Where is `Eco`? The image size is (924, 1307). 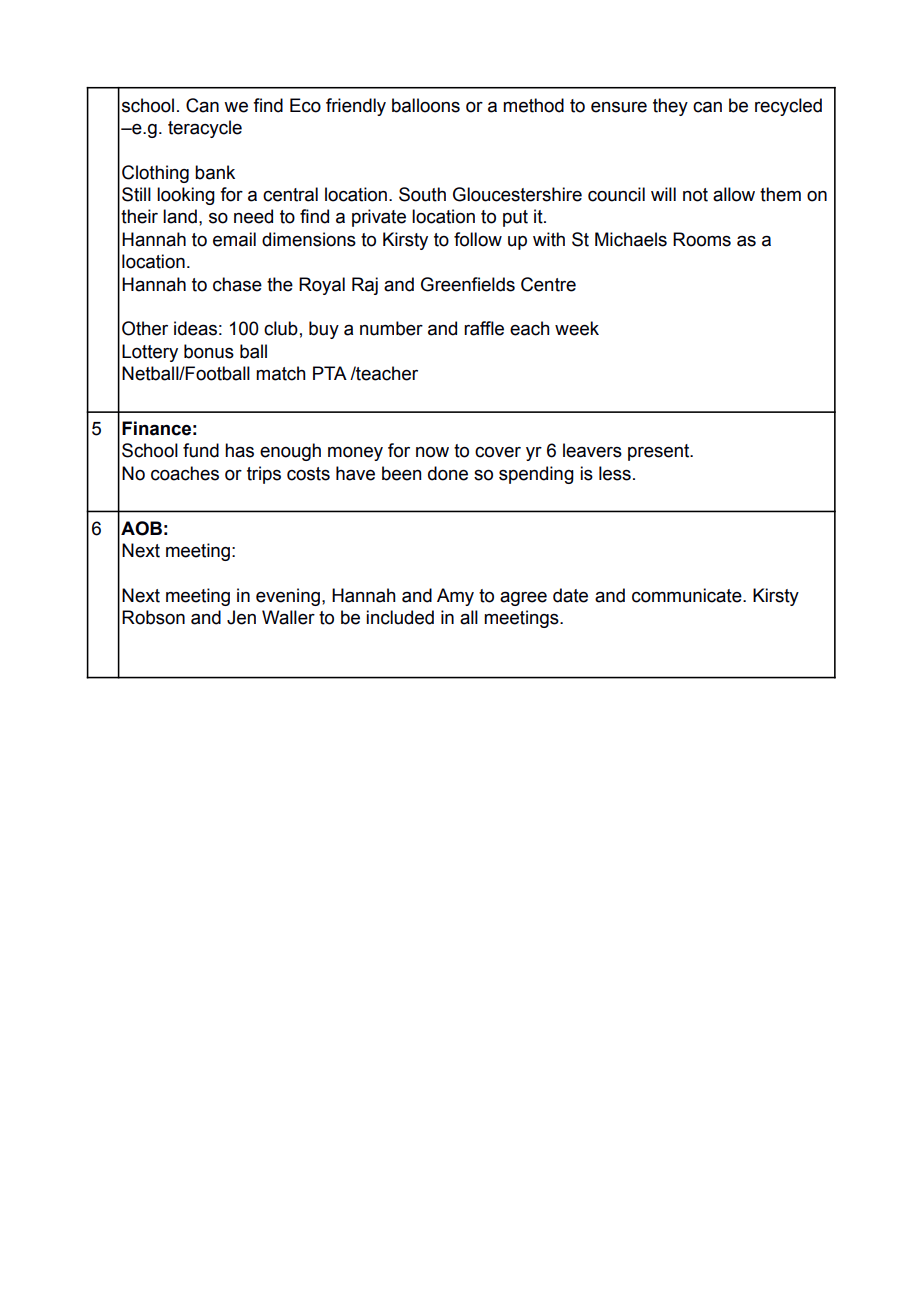 Eco is located at coordinates (305, 105).
